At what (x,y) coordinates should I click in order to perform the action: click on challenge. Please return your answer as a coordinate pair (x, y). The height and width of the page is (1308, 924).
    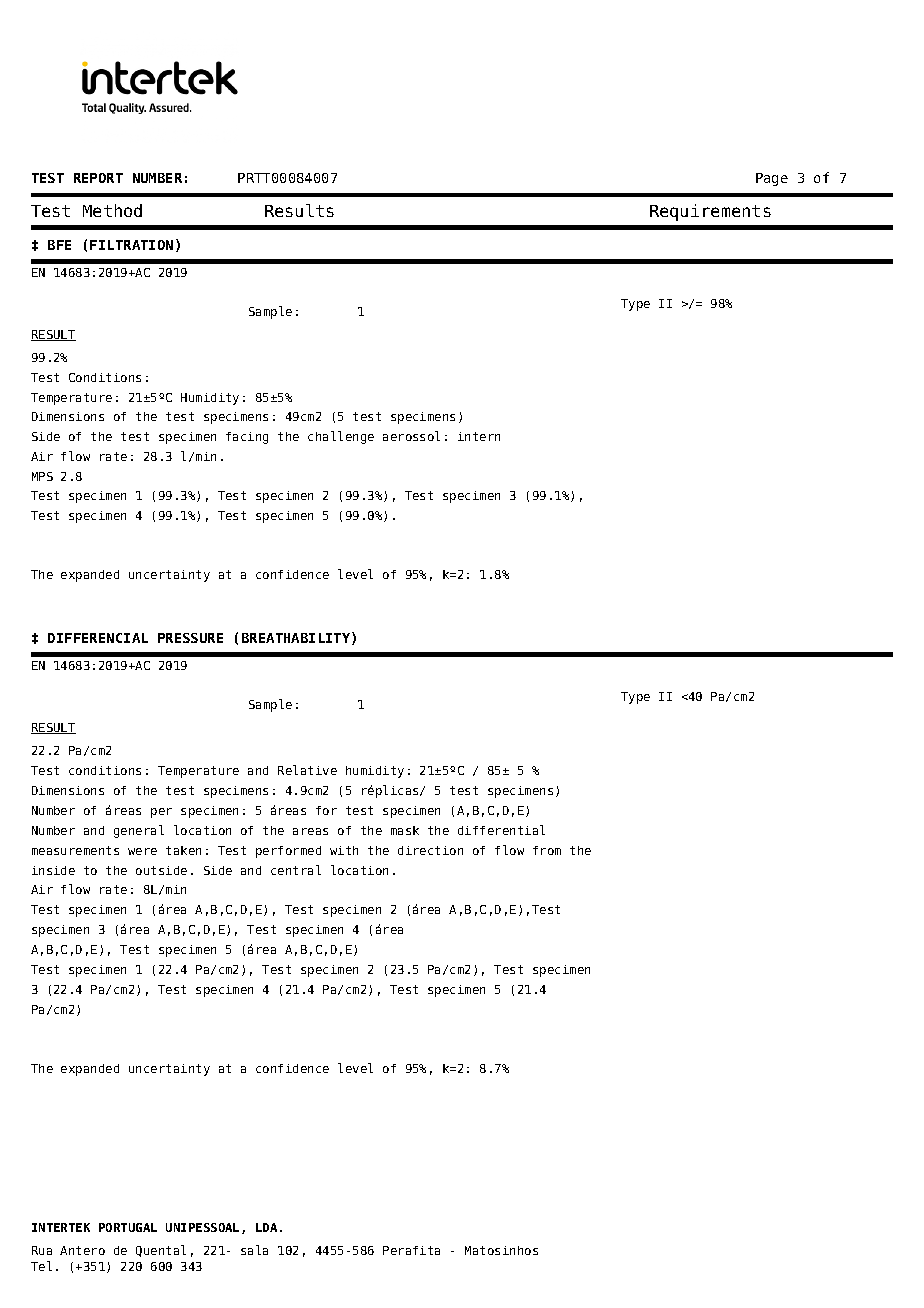
    Looking at the image, I should click on (341, 437).
